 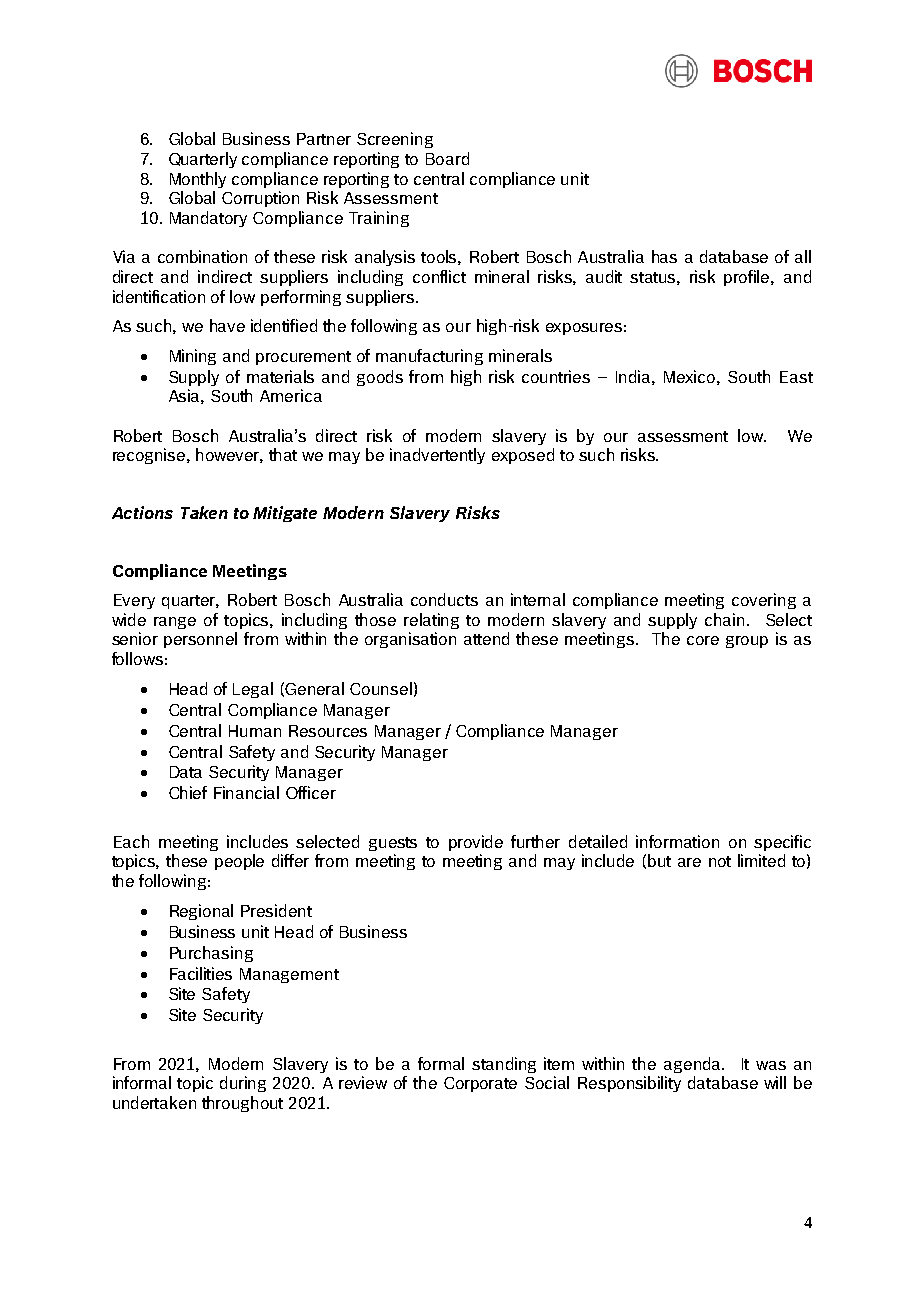 What do you see at coordinates (803, 256) in the screenshot?
I see `all` at bounding box center [803, 256].
